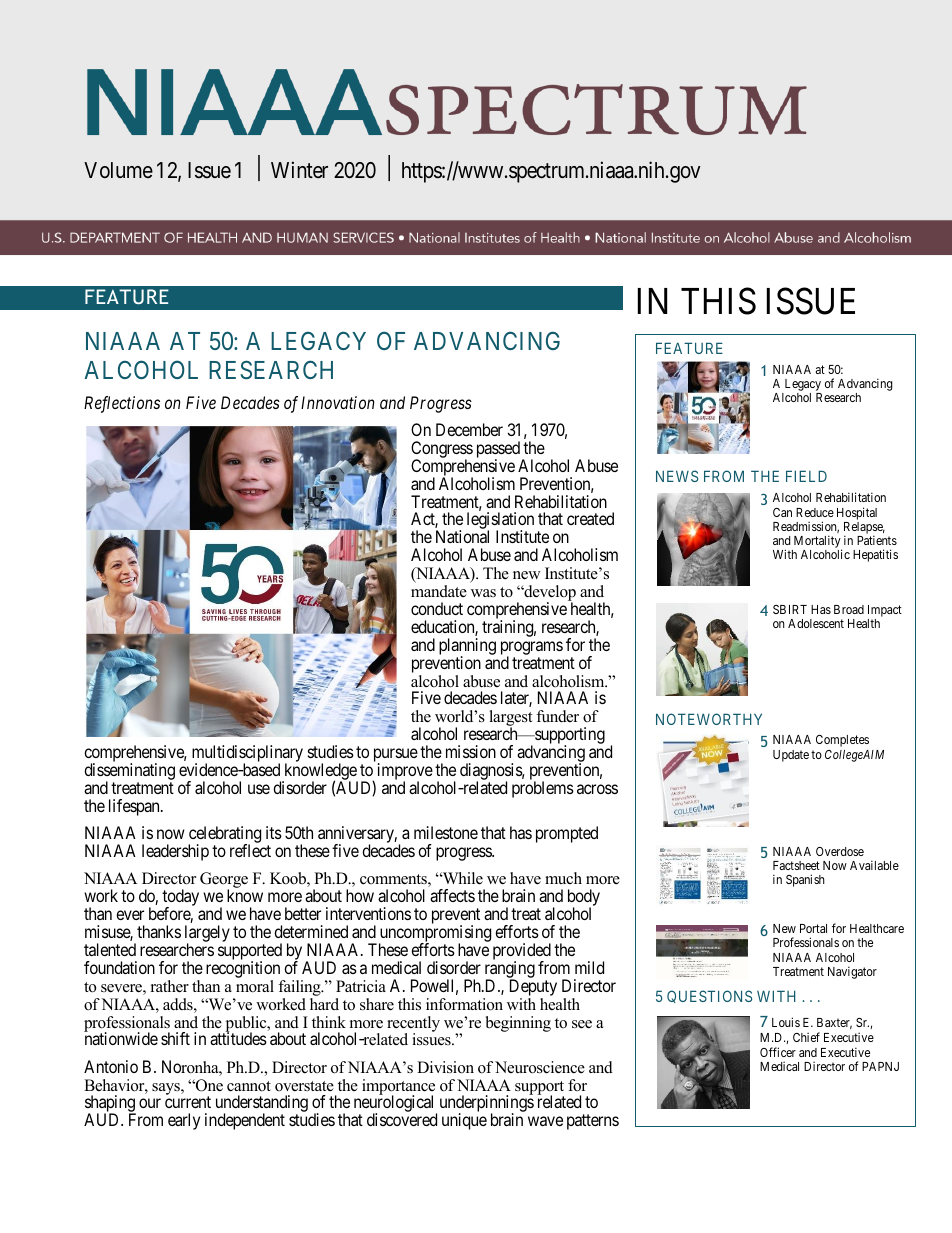  I want to click on celebrating, so click(224, 836).
